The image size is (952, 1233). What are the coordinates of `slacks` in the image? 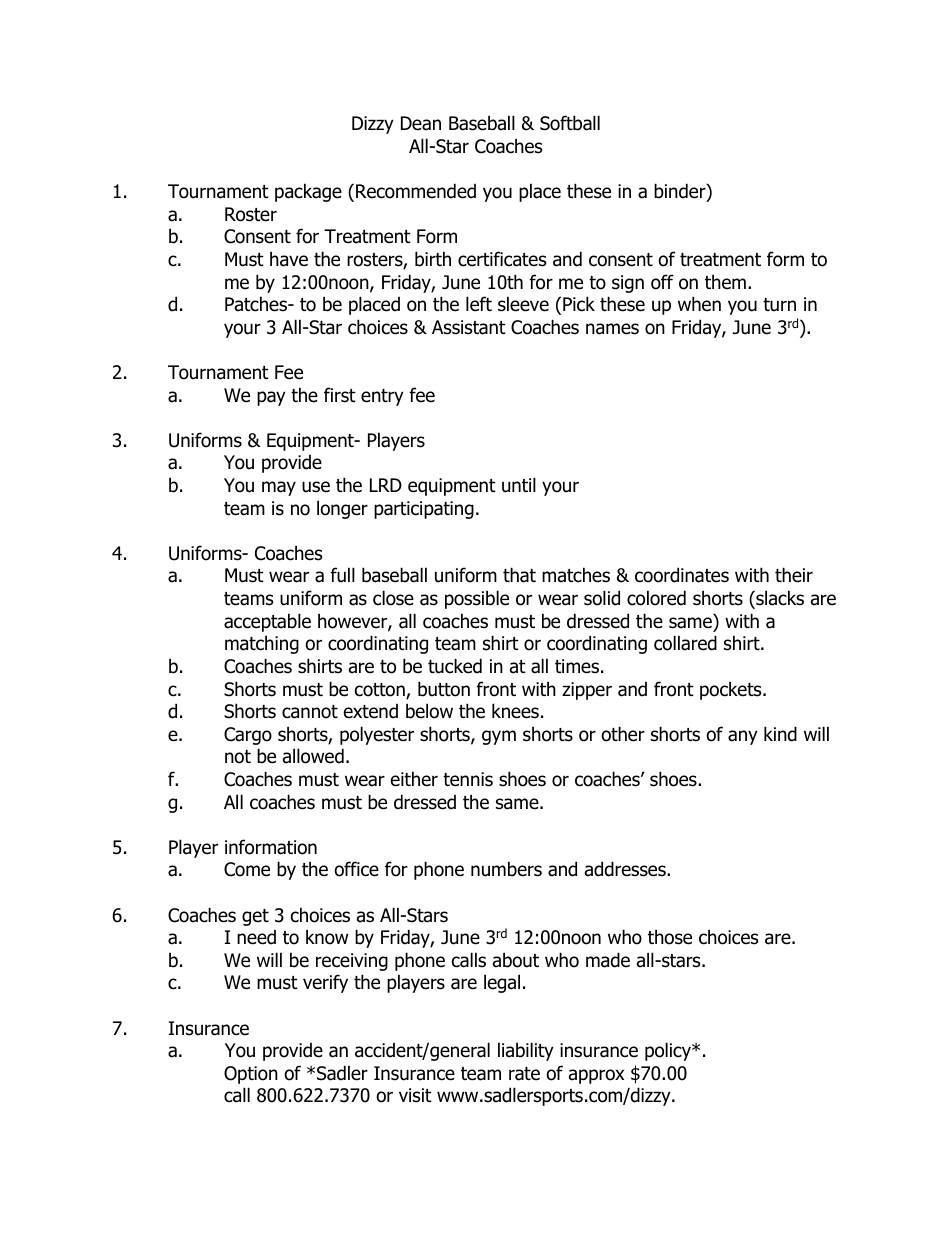 It's located at (779, 598).
